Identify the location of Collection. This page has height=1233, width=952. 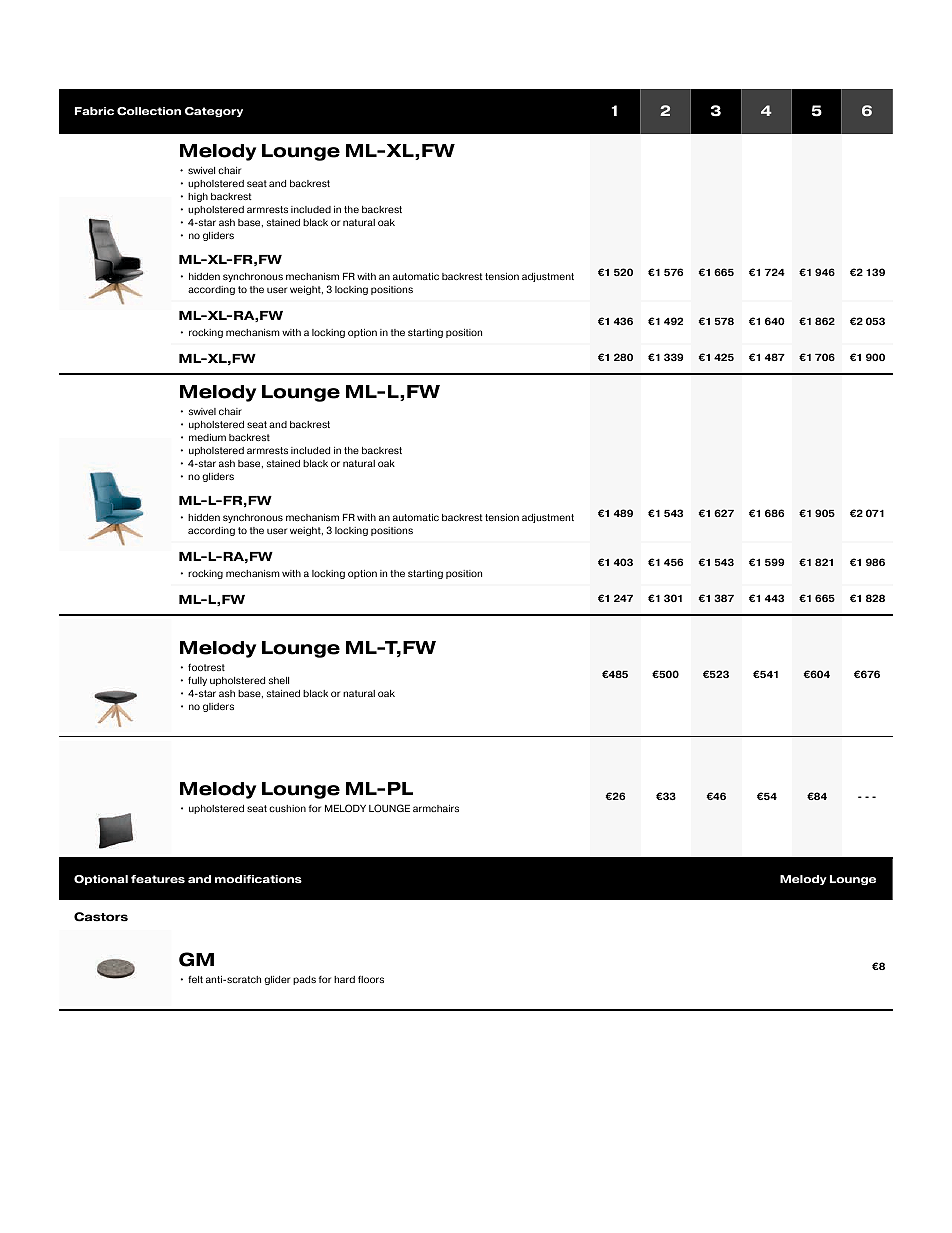
(149, 111).
